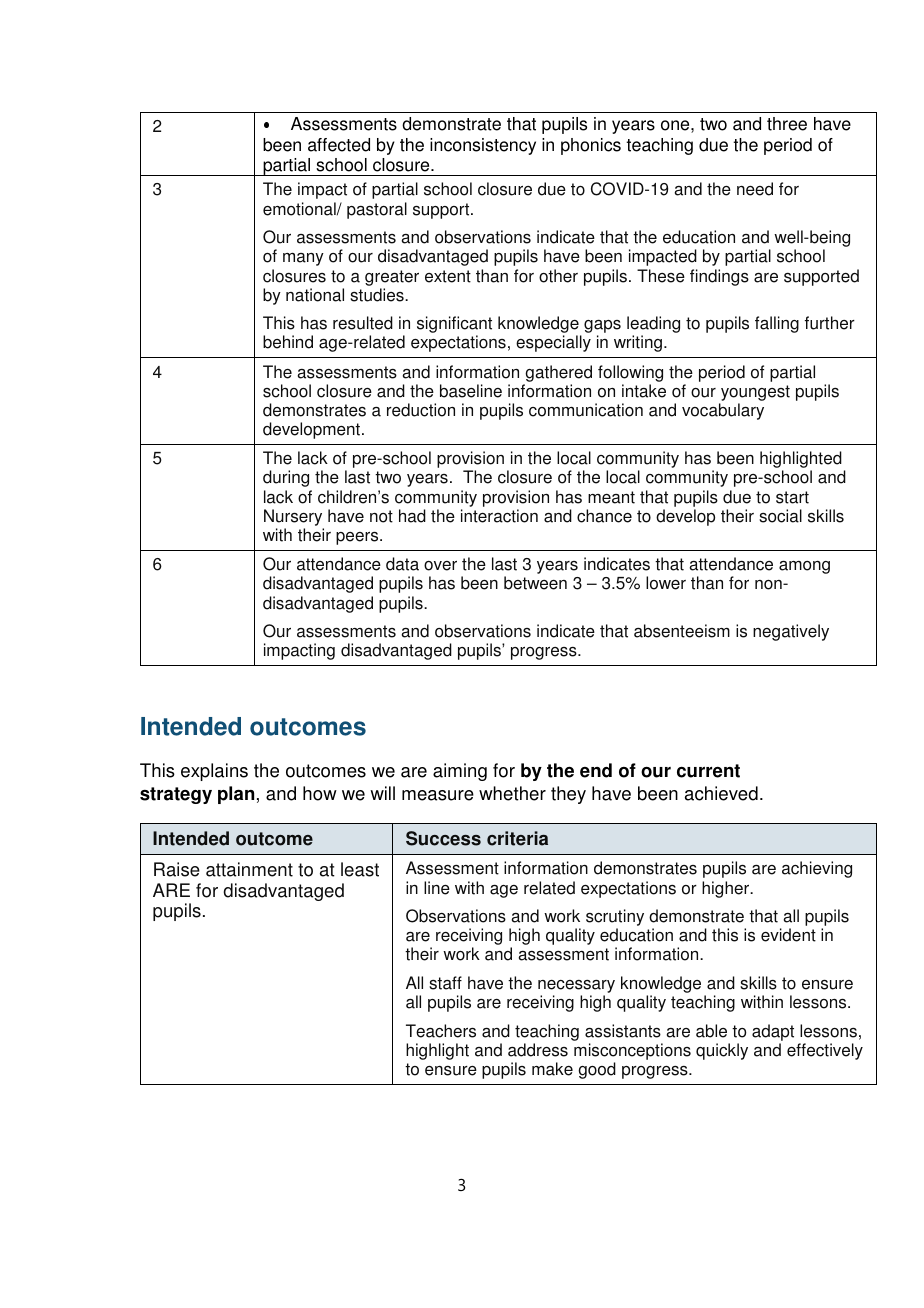 This document has width=924, height=1308. I want to click on criteria, so click(517, 838).
